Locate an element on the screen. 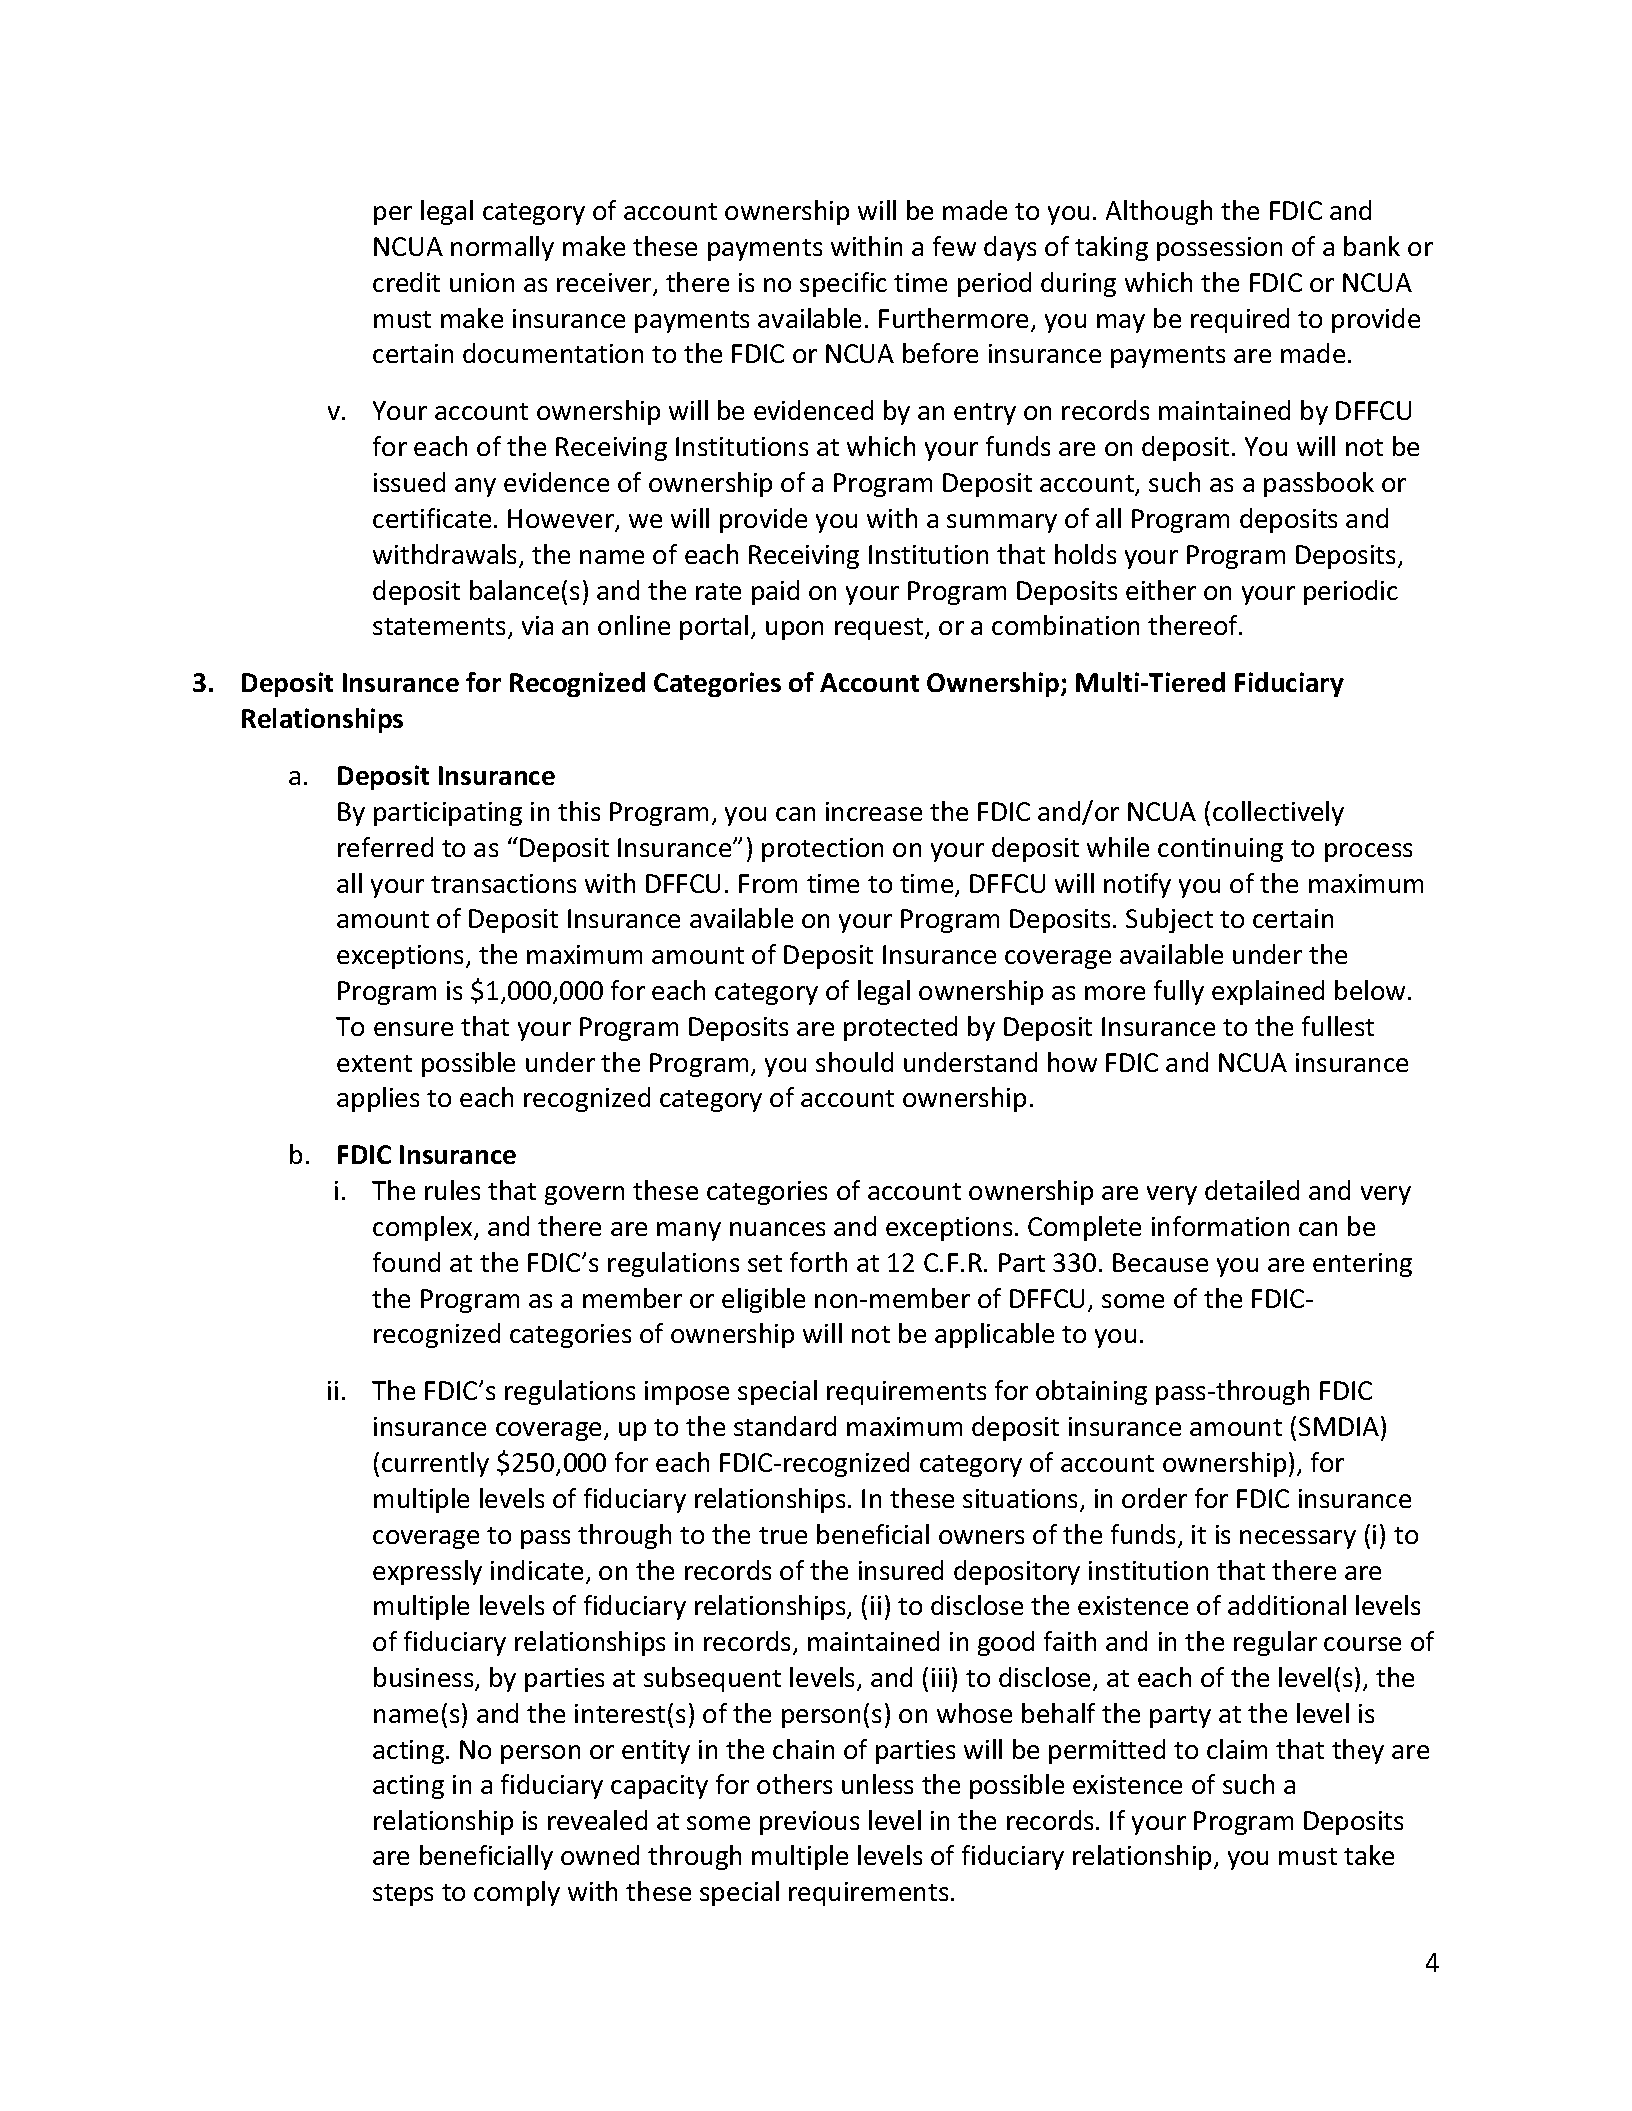 The width and height of the screenshot is (1632, 2111). comply is located at coordinates (517, 1893).
